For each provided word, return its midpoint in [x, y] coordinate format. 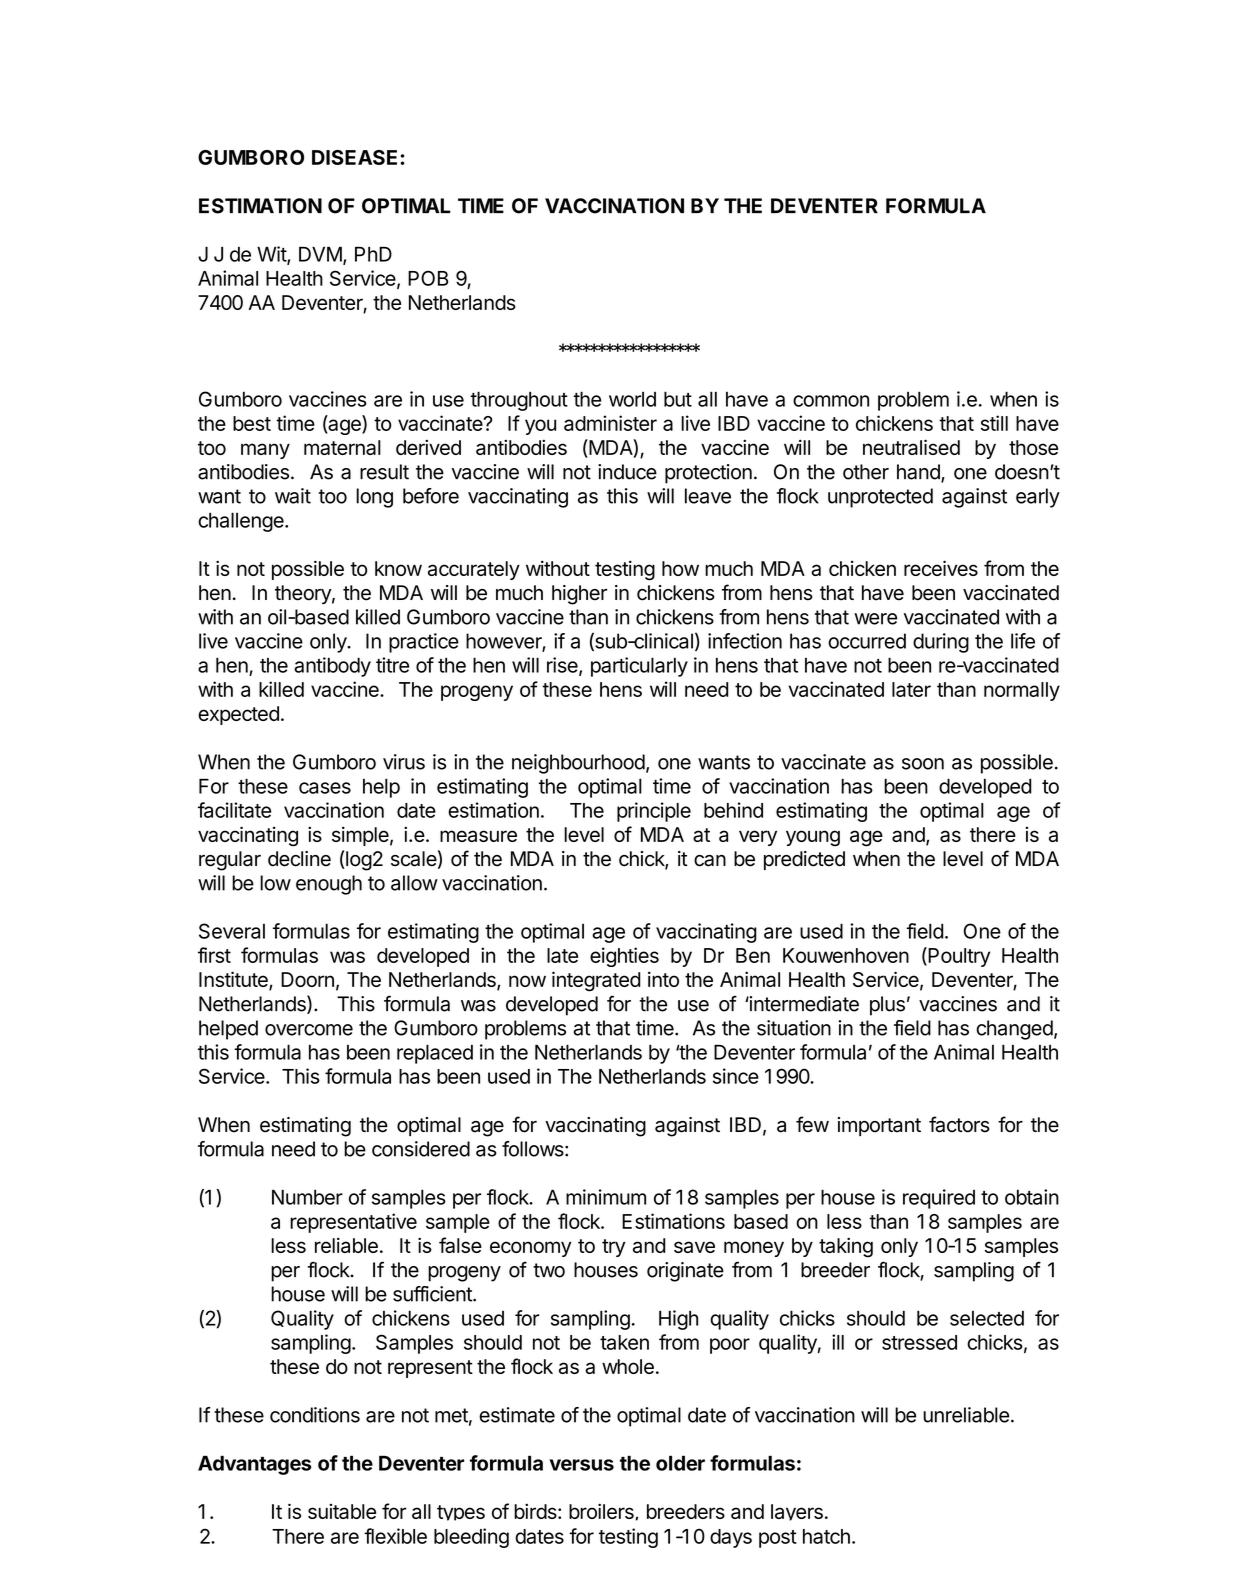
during [941, 643]
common [831, 401]
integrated [596, 981]
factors [959, 1124]
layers [797, 1512]
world [632, 399]
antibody [332, 667]
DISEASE [354, 157]
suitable [342, 1511]
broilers [602, 1511]
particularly [639, 667]
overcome [309, 1030]
